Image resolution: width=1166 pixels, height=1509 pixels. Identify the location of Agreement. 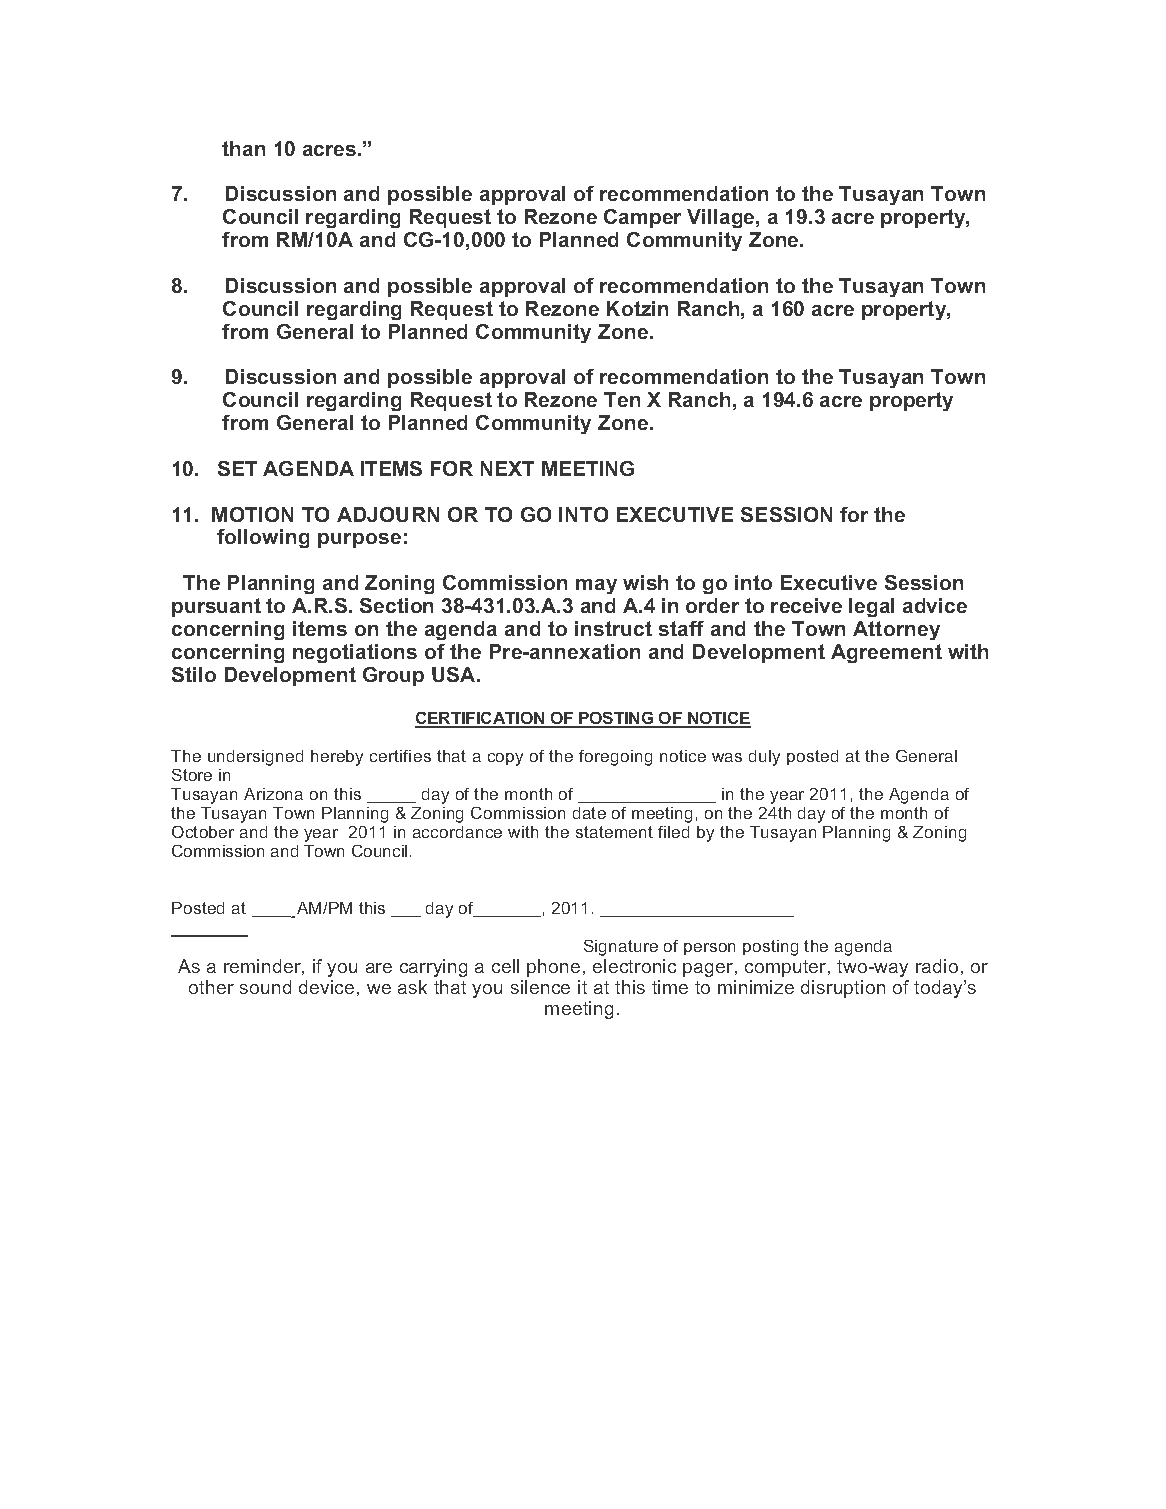
(886, 653).
